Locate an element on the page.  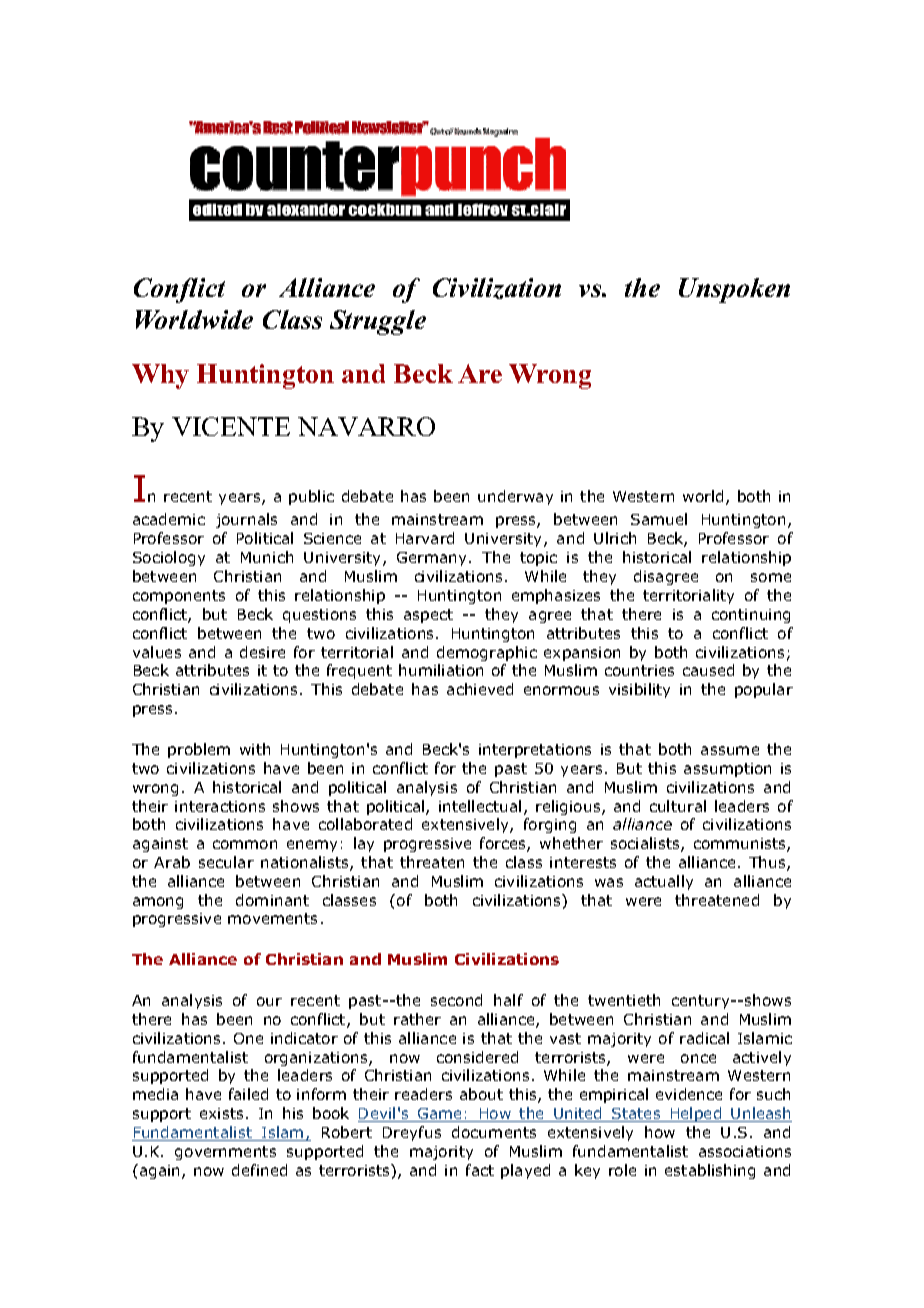
governments is located at coordinates (225, 1153).
